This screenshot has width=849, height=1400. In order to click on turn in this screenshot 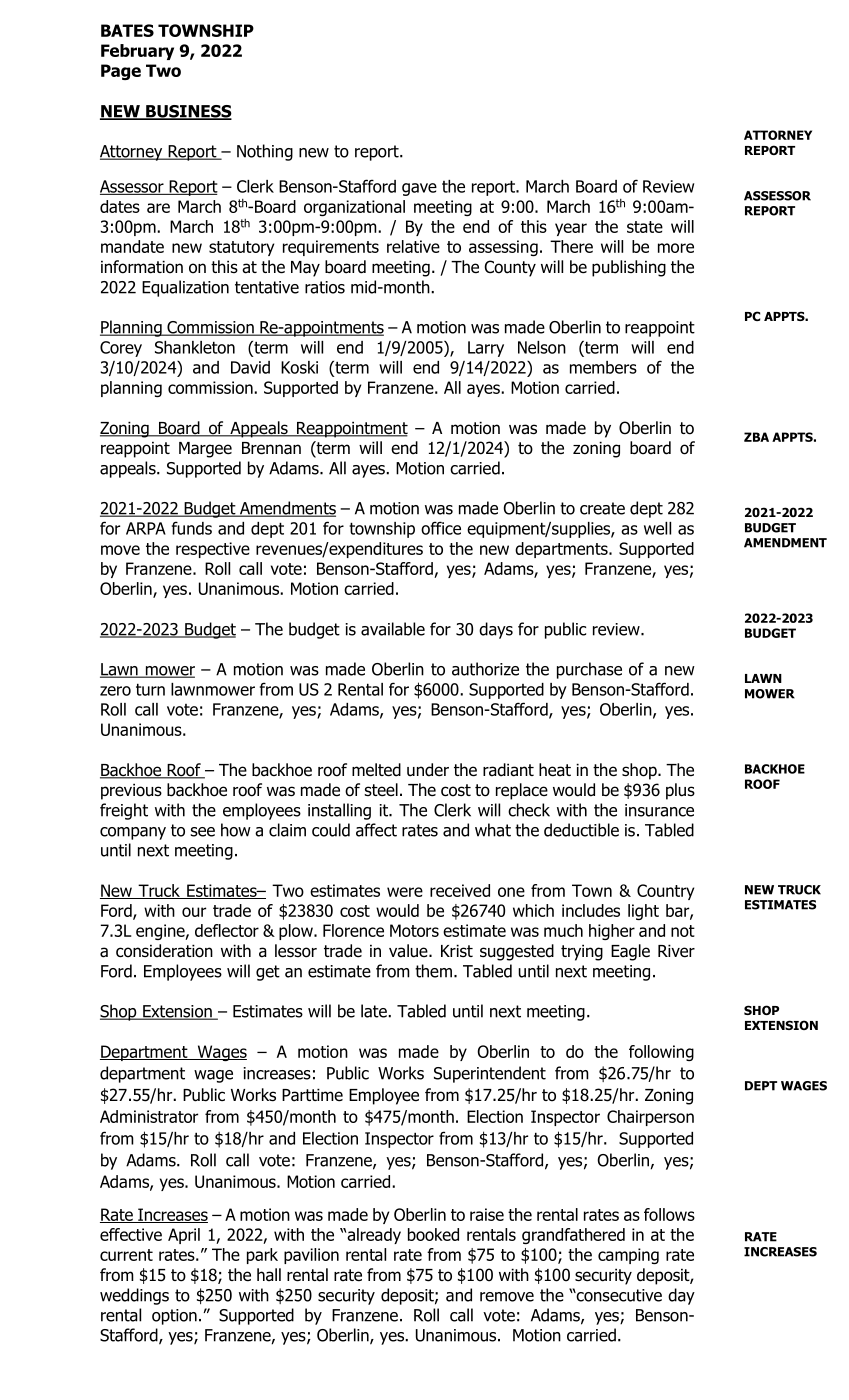, I will do `click(150, 689)`.
